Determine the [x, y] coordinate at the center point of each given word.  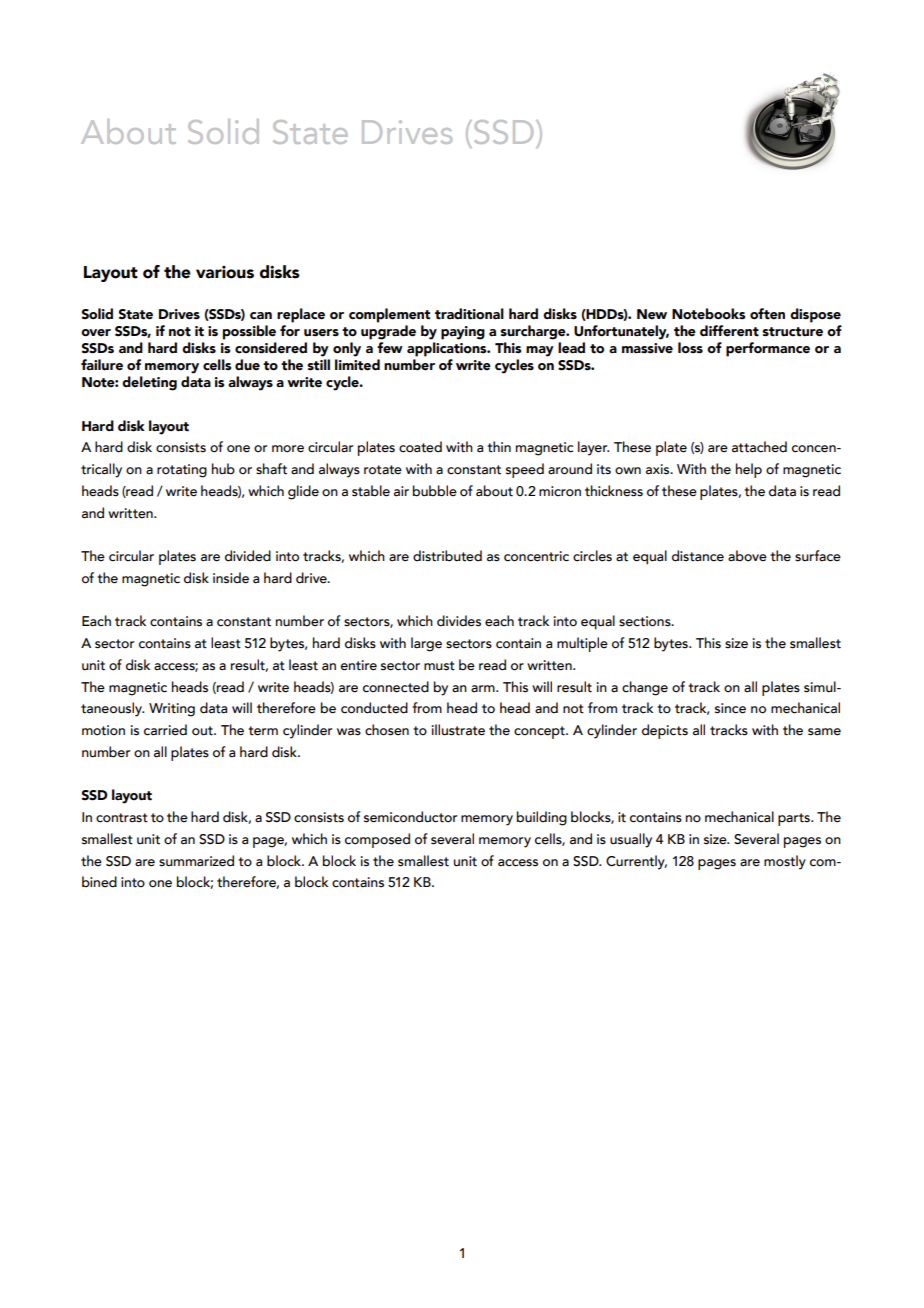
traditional [469, 314]
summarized [196, 861]
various [225, 272]
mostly [785, 862]
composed [377, 840]
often [767, 314]
